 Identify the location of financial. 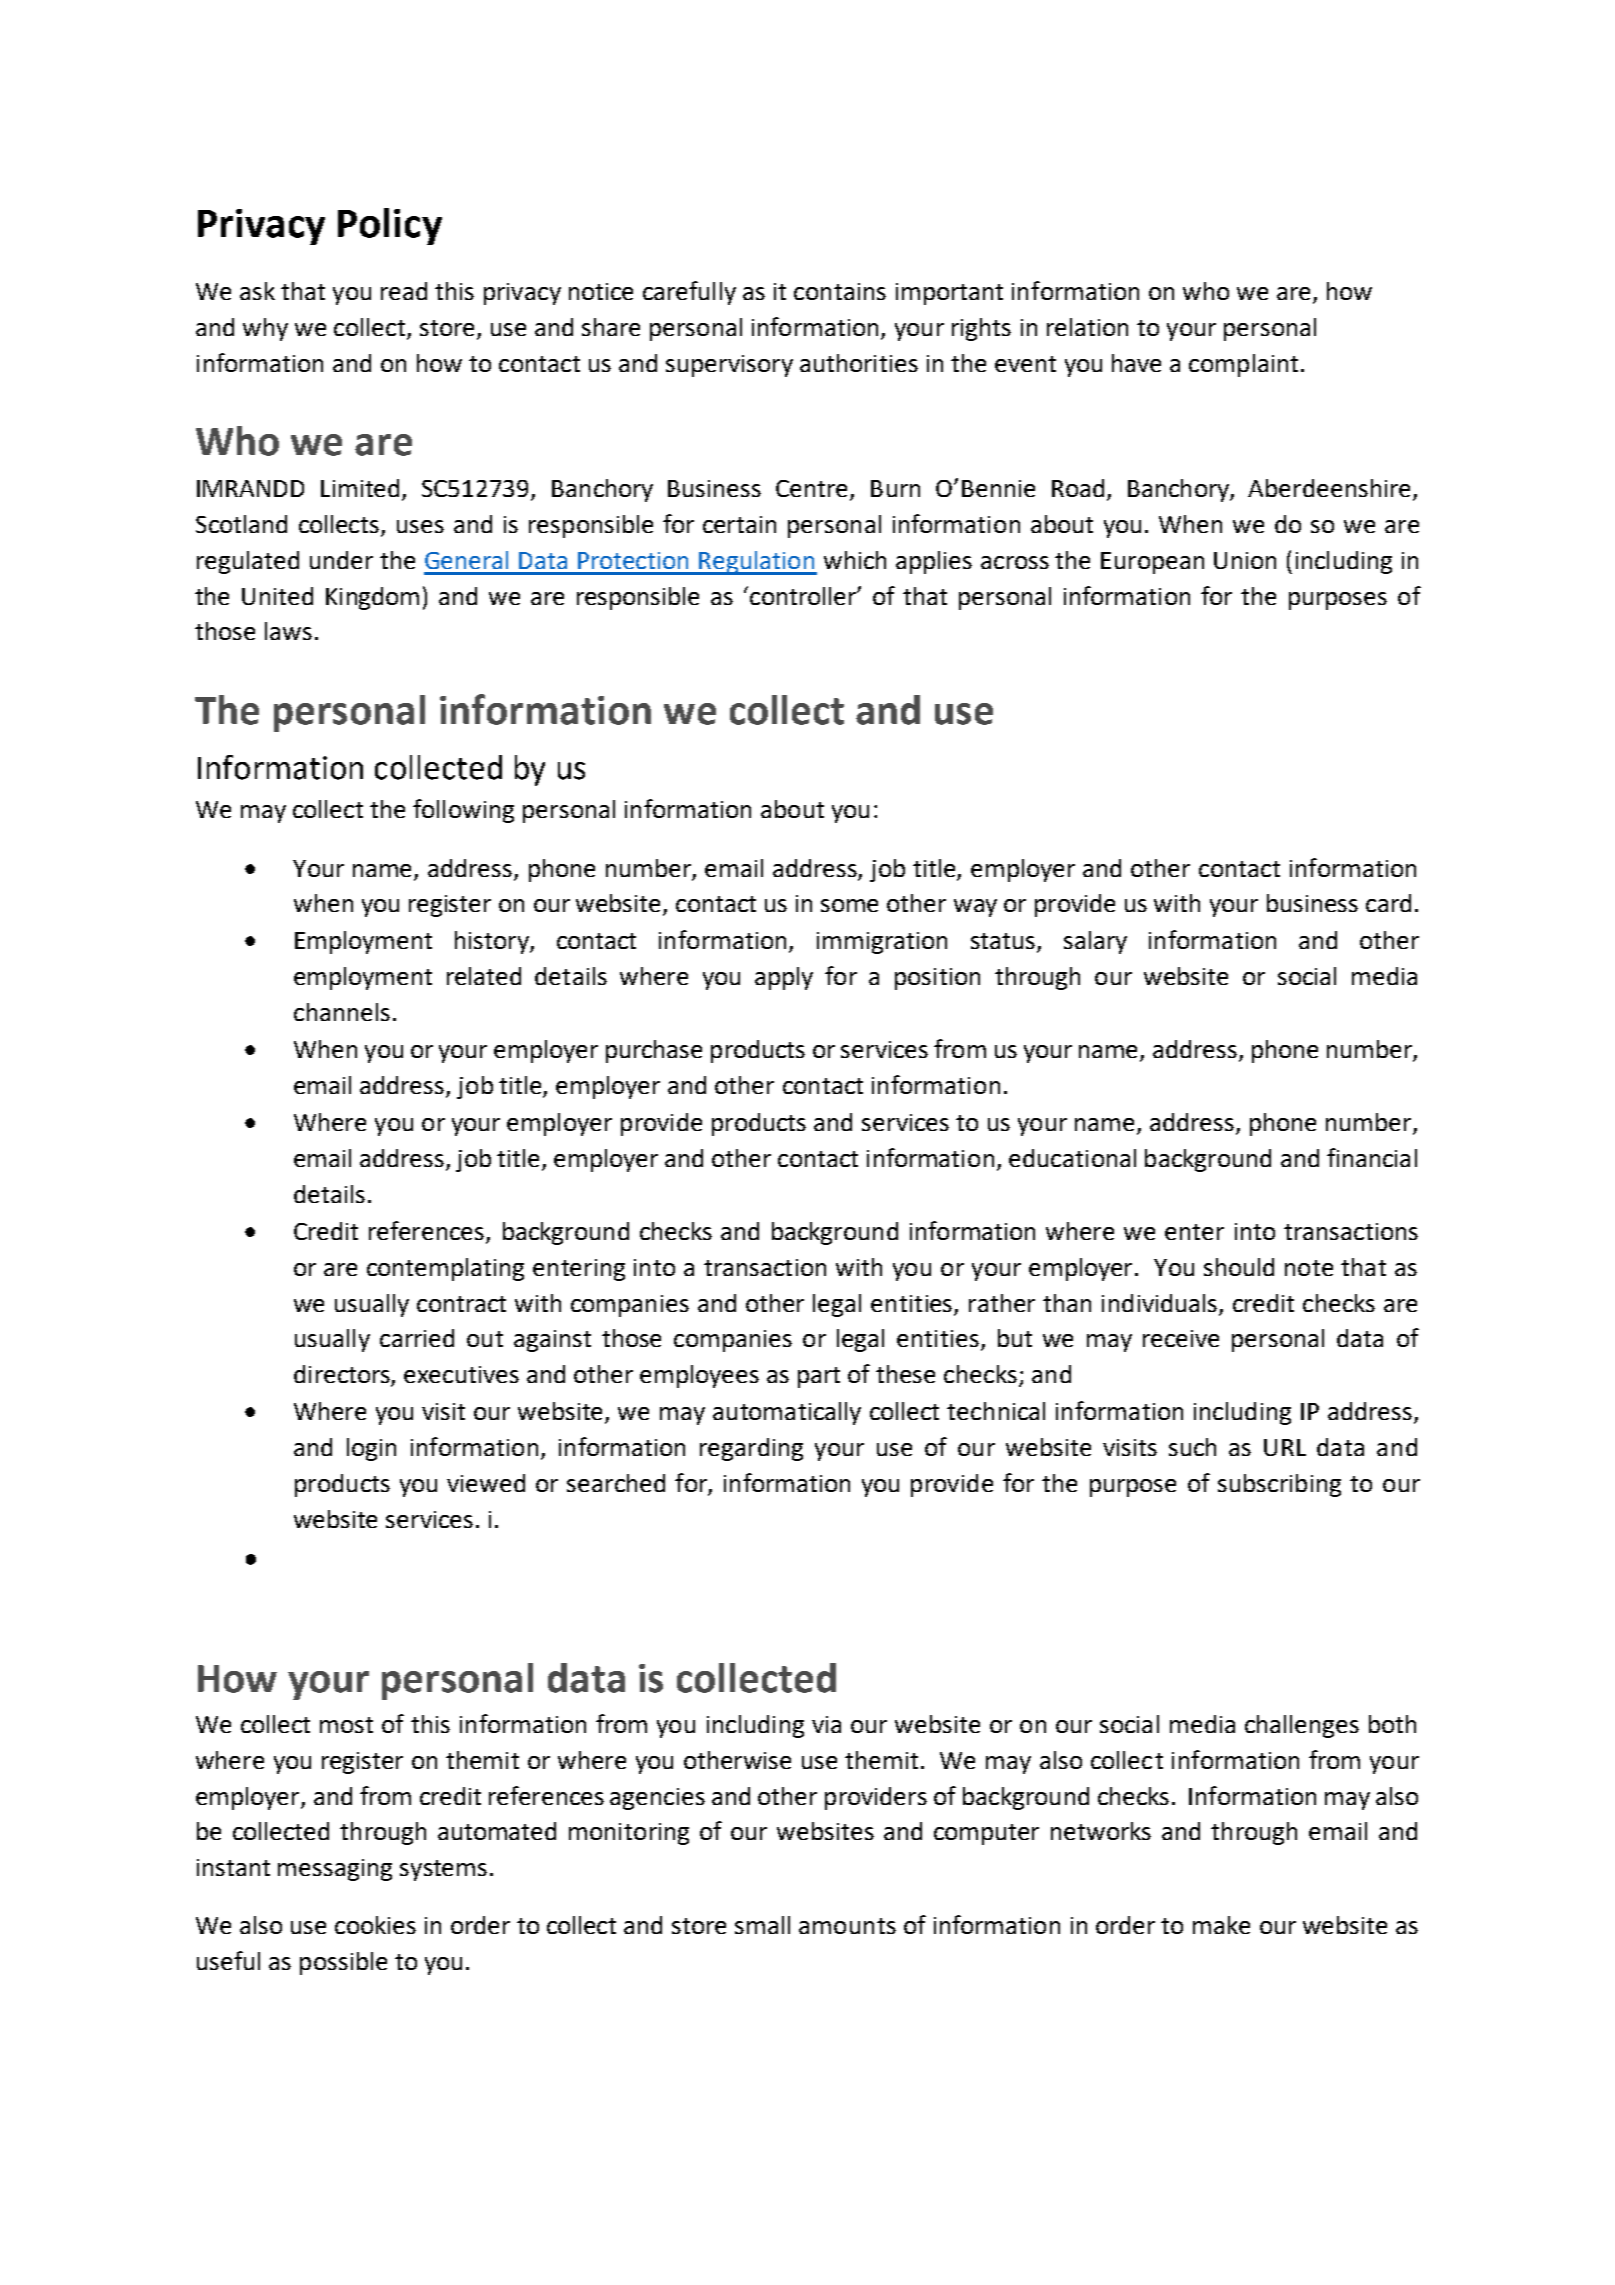
(1372, 1157).
